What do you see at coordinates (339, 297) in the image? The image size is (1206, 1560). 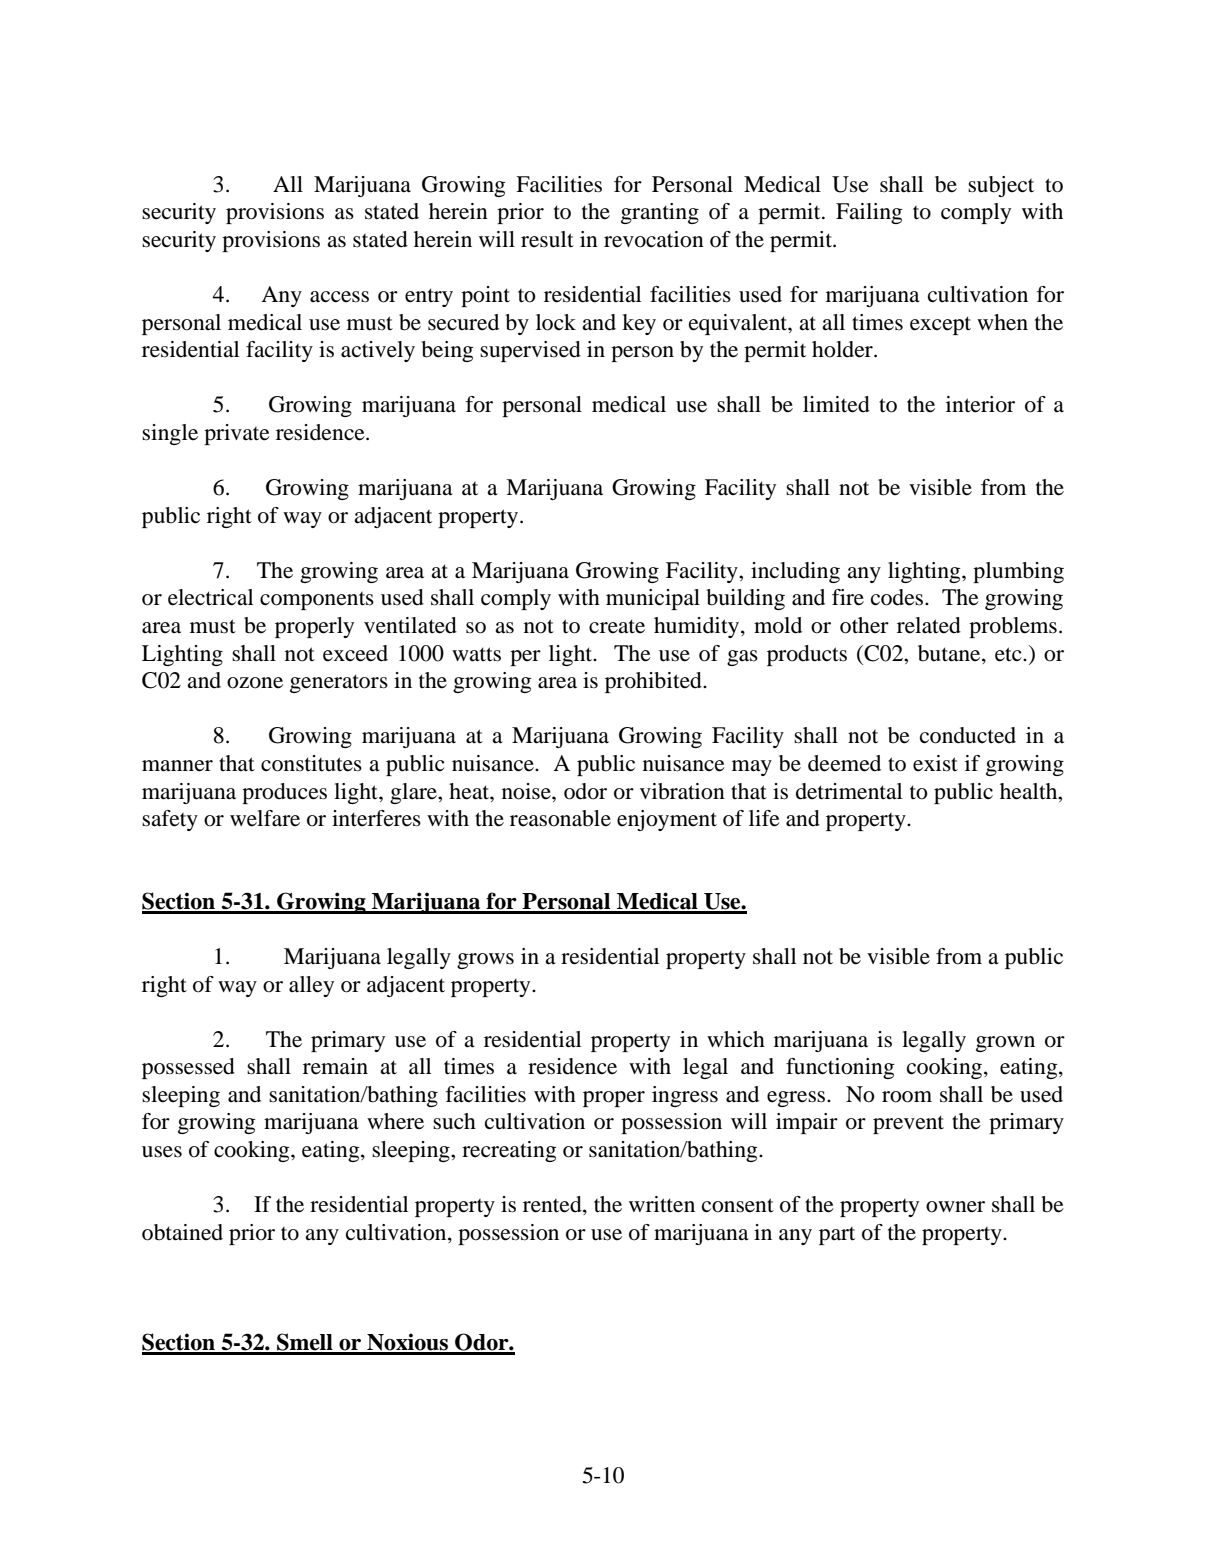 I see `access` at bounding box center [339, 297].
